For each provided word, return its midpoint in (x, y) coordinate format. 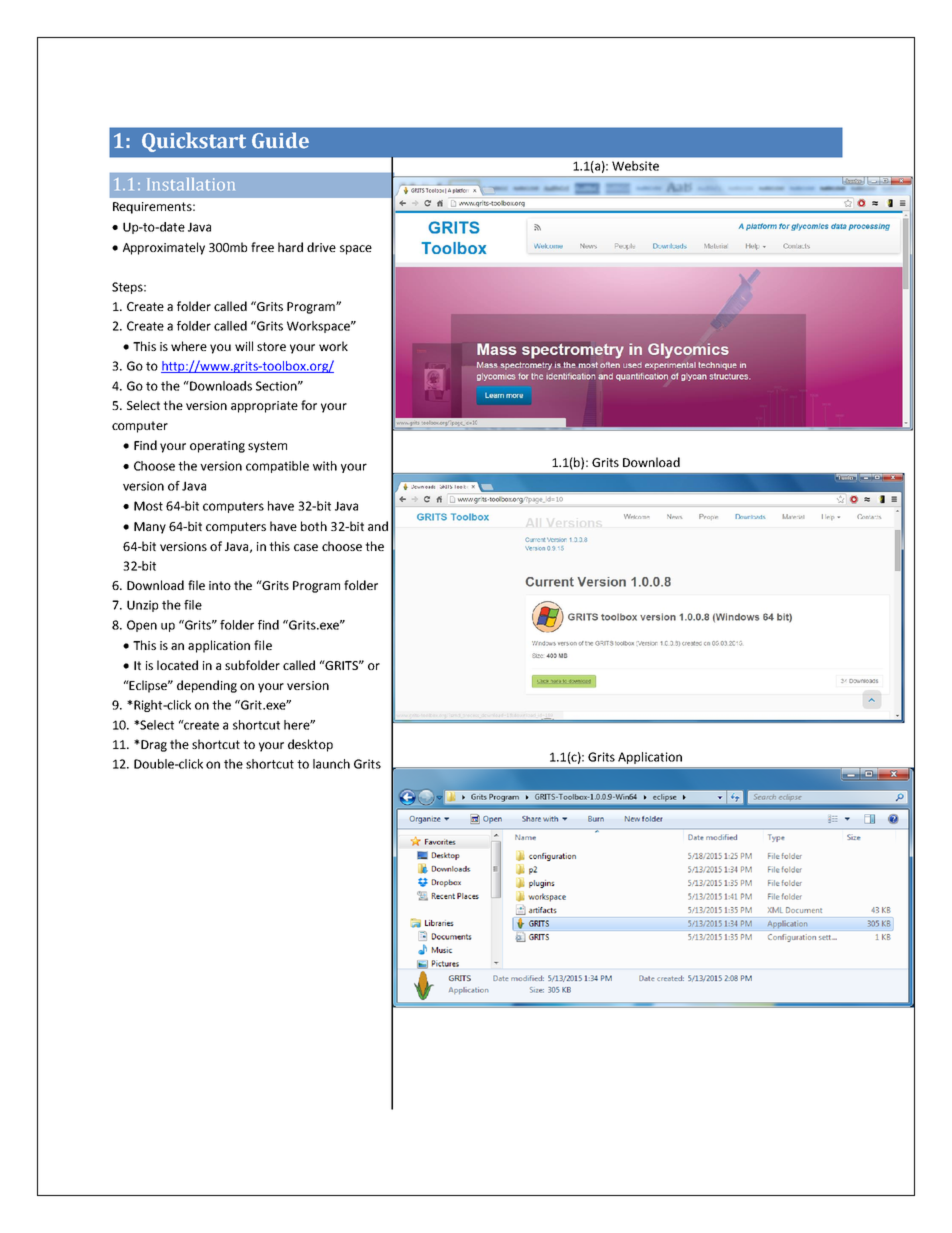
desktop (310, 745)
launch (331, 764)
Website (635, 166)
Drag (153, 746)
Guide (280, 140)
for (309, 405)
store (271, 346)
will (244, 346)
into (220, 585)
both (314, 526)
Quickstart (194, 142)
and (378, 526)
